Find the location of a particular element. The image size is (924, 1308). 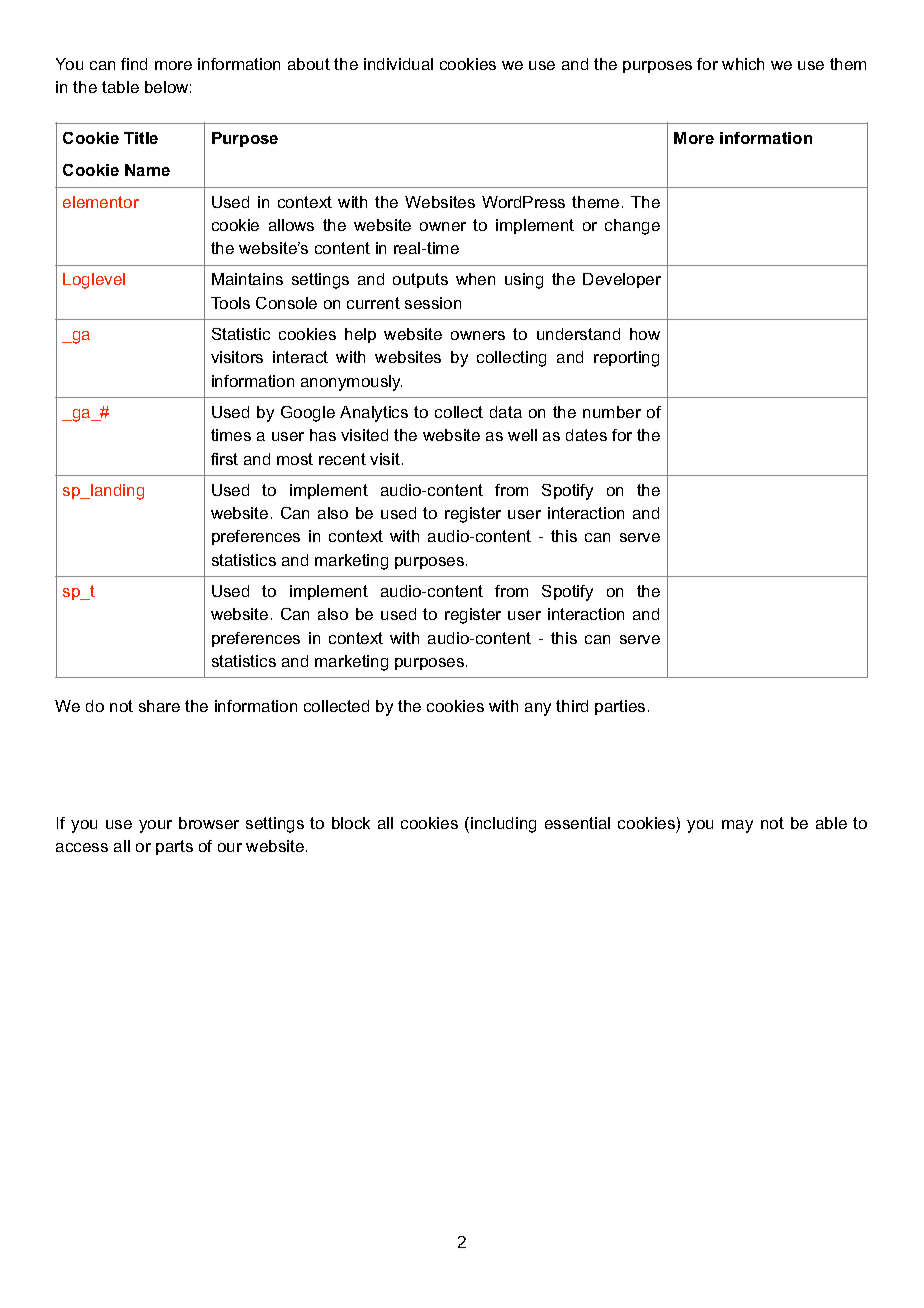

parties is located at coordinates (620, 707).
